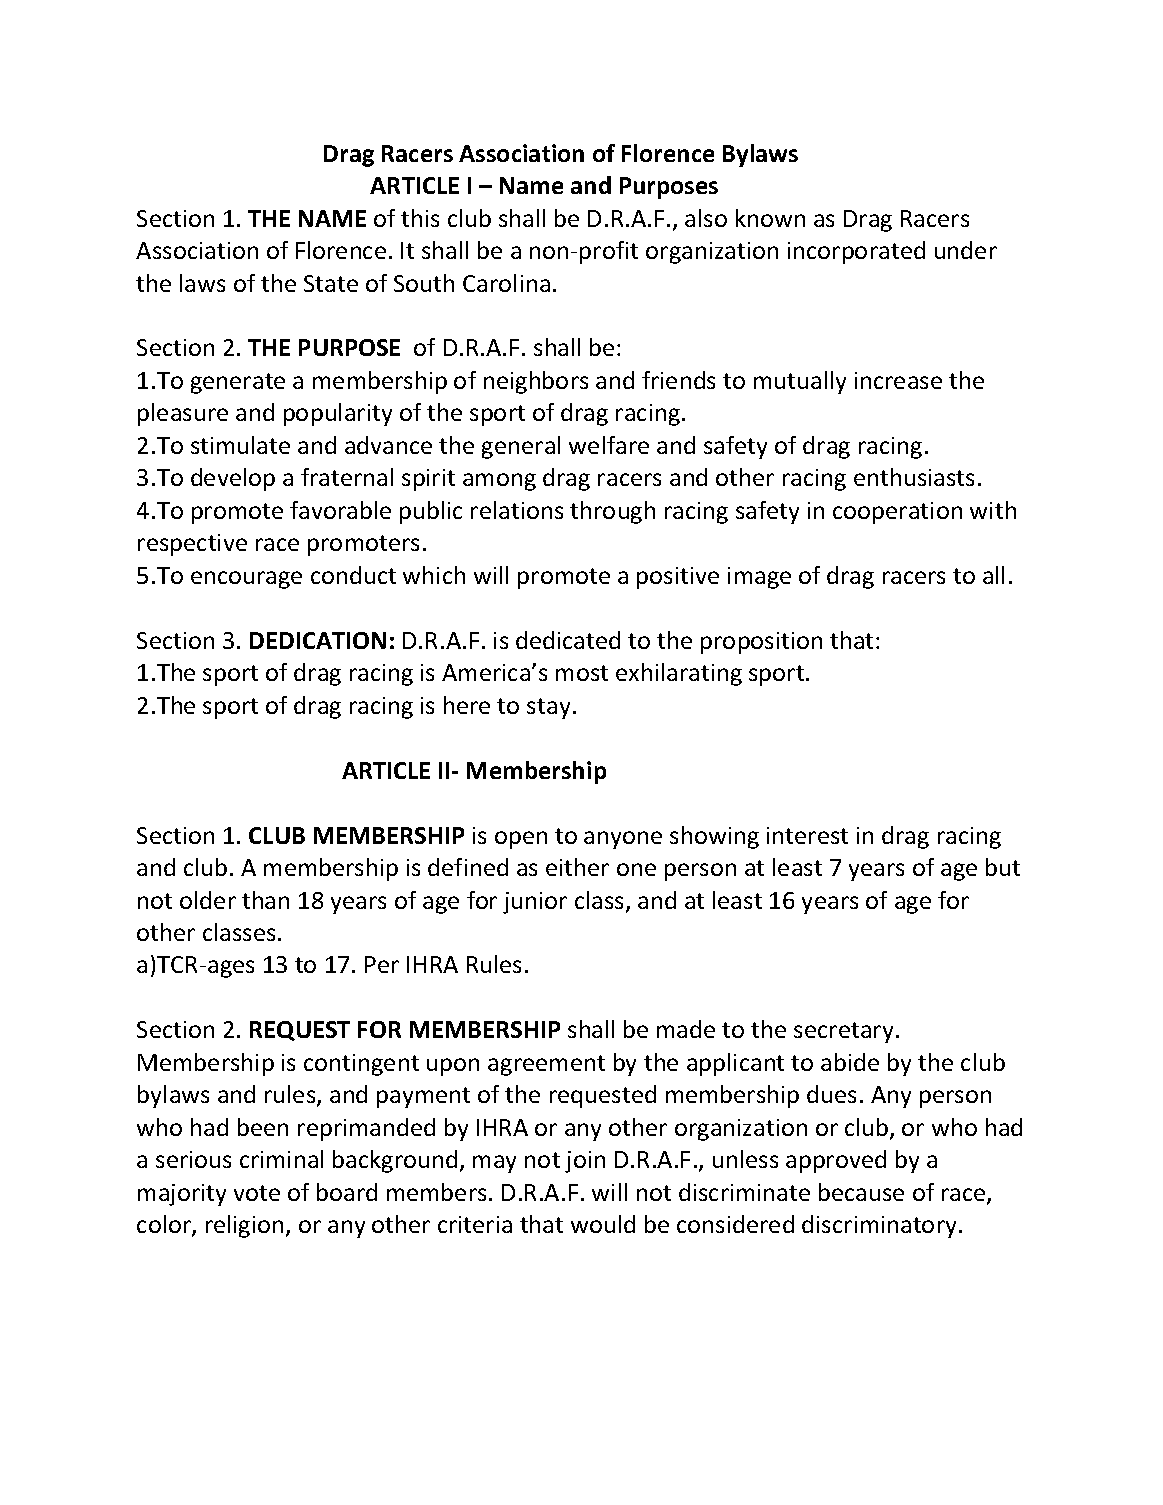  Describe the element at coordinates (1003, 867) in the screenshot. I see `but` at that location.
